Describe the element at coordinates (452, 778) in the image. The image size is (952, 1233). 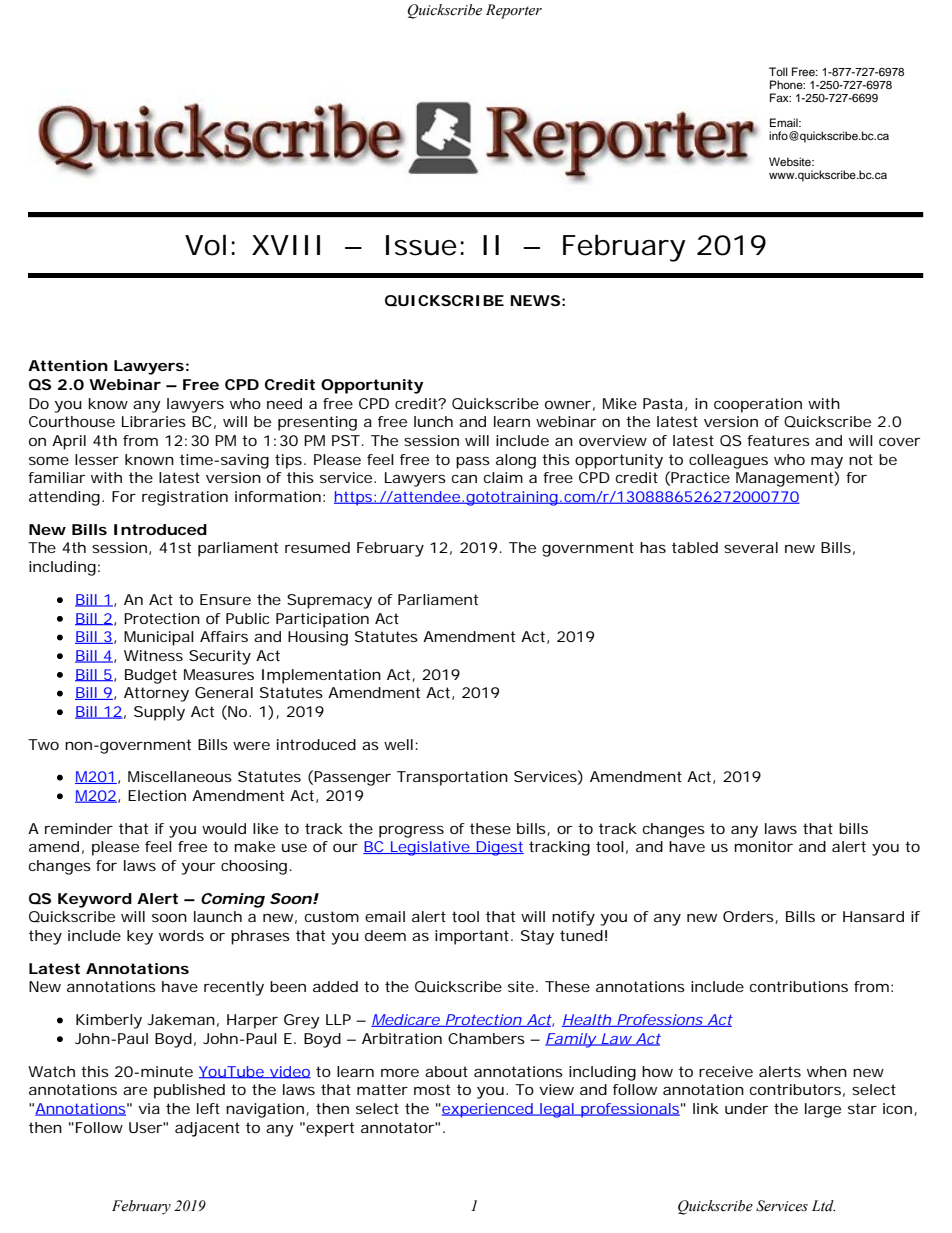
I see `Transportation` at that location.
